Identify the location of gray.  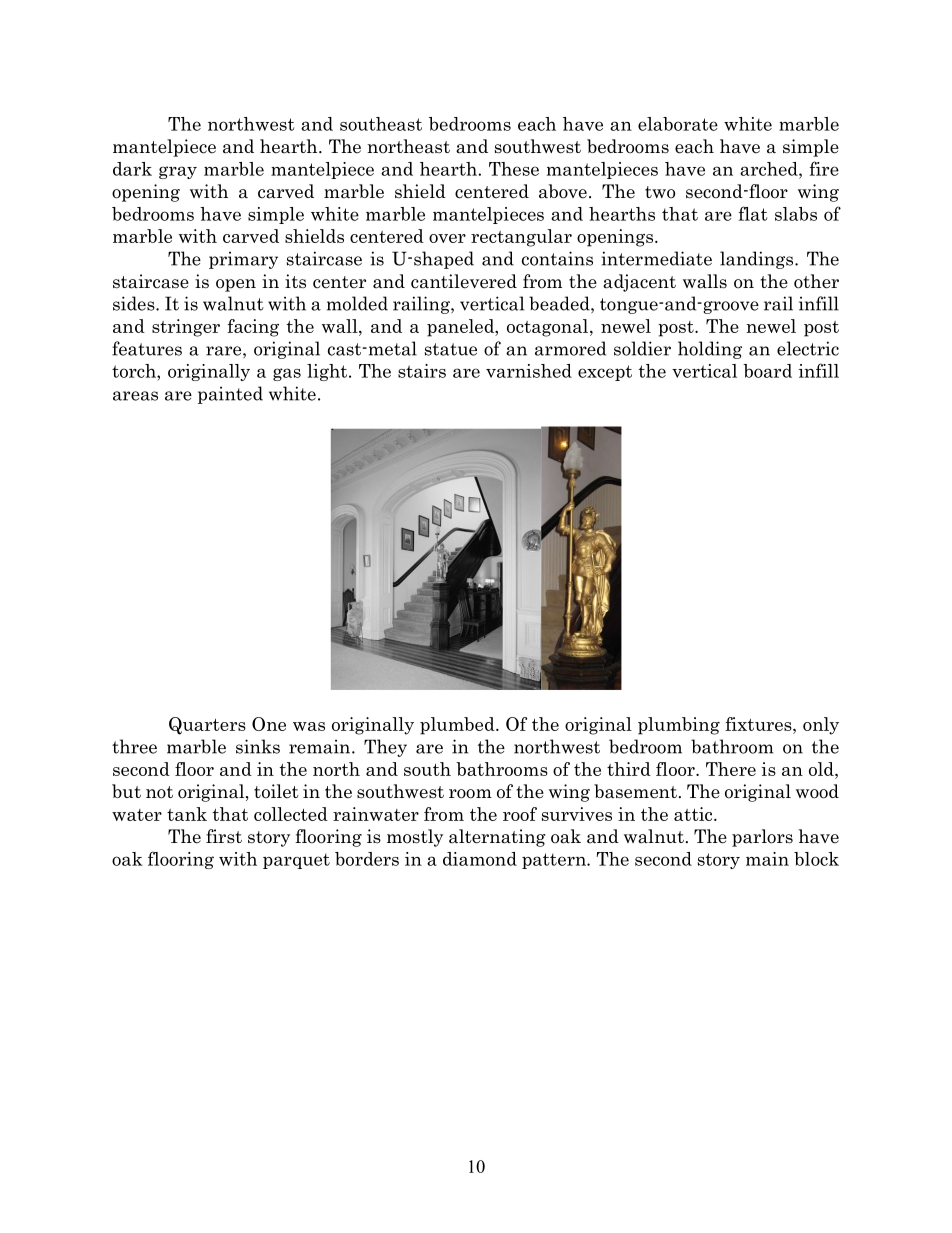
(178, 172).
